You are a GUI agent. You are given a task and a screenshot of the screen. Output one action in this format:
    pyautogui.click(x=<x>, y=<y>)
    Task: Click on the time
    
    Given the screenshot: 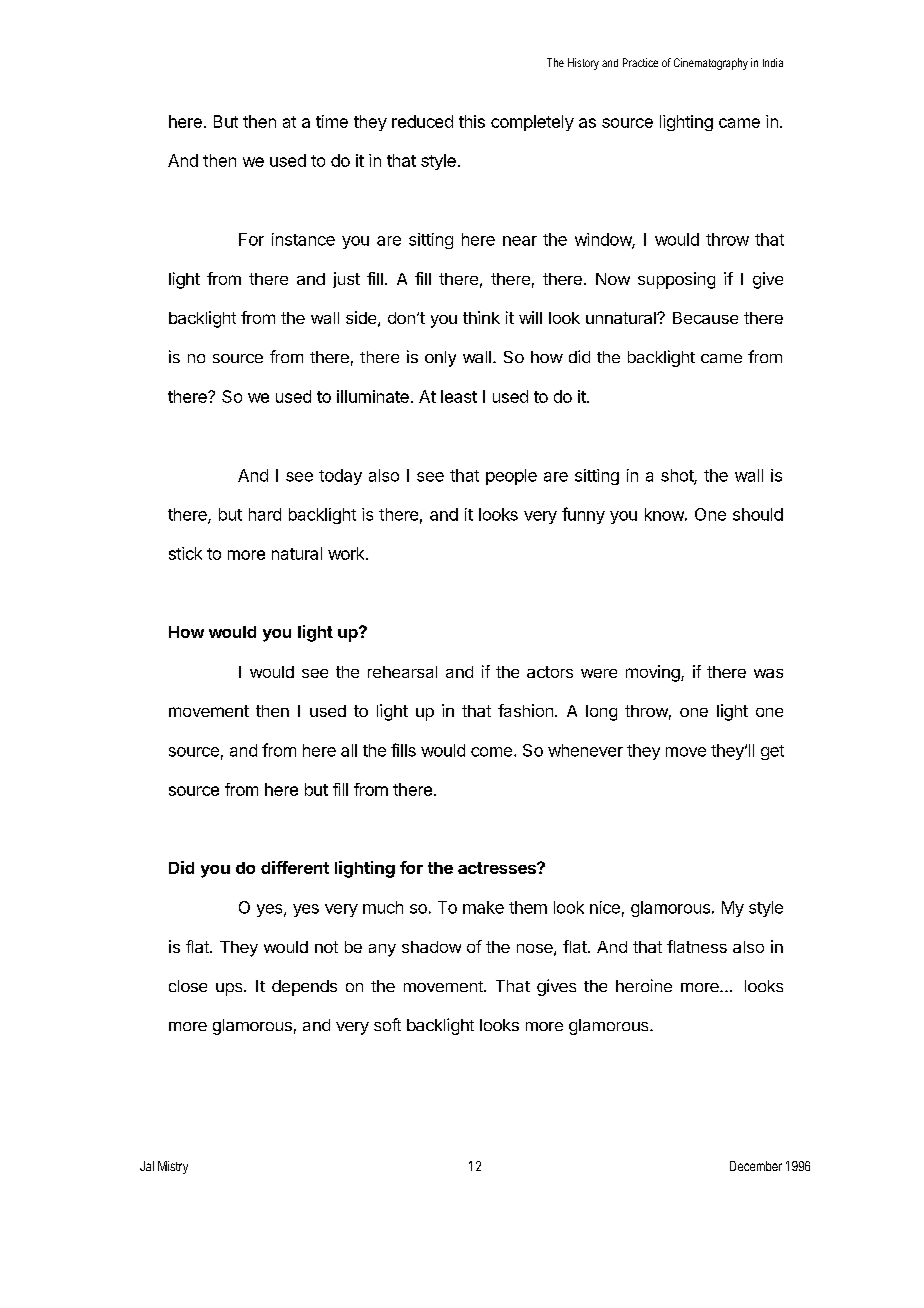 What is the action you would take?
    pyautogui.click(x=332, y=121)
